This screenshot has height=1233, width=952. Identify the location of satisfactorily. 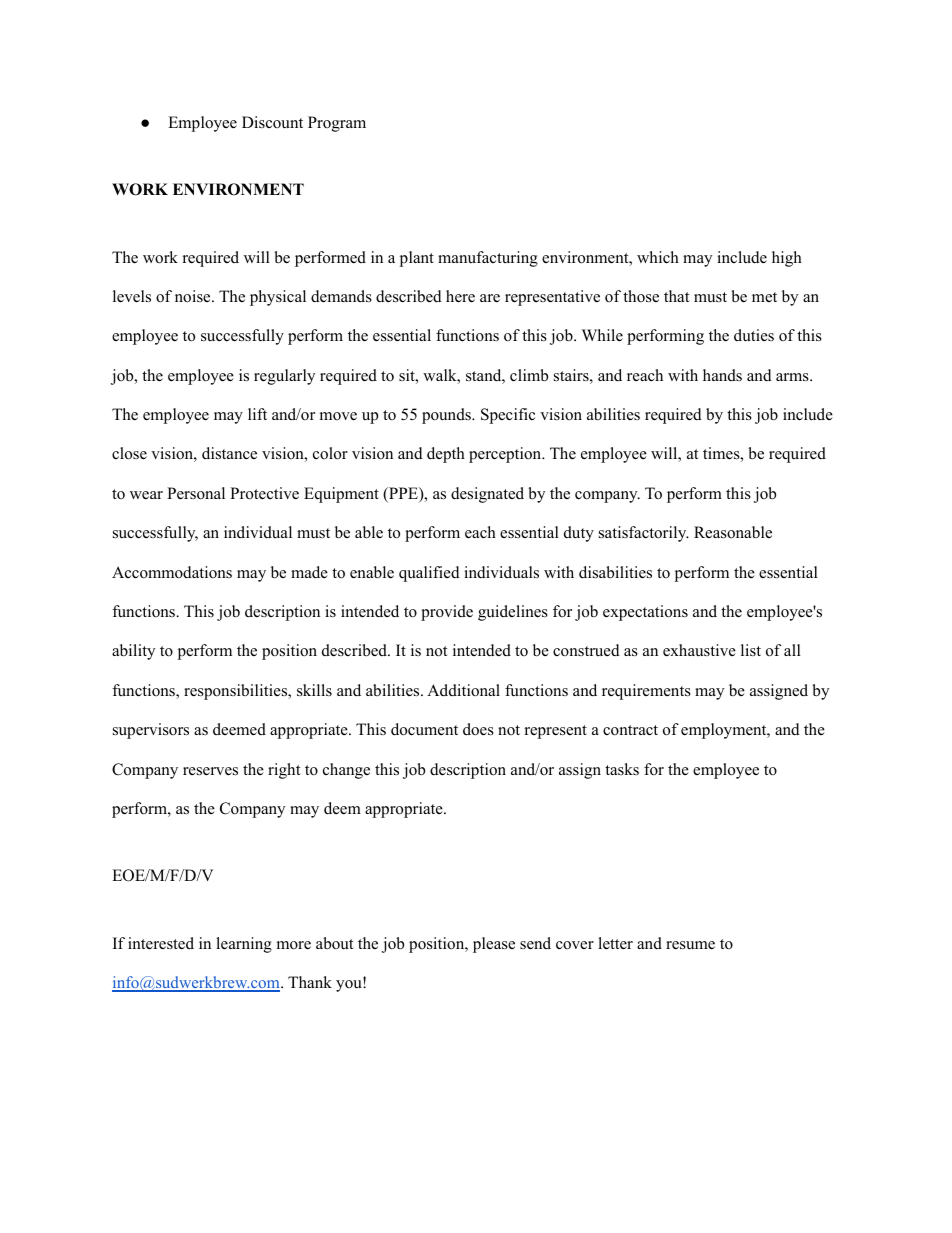
(644, 534).
